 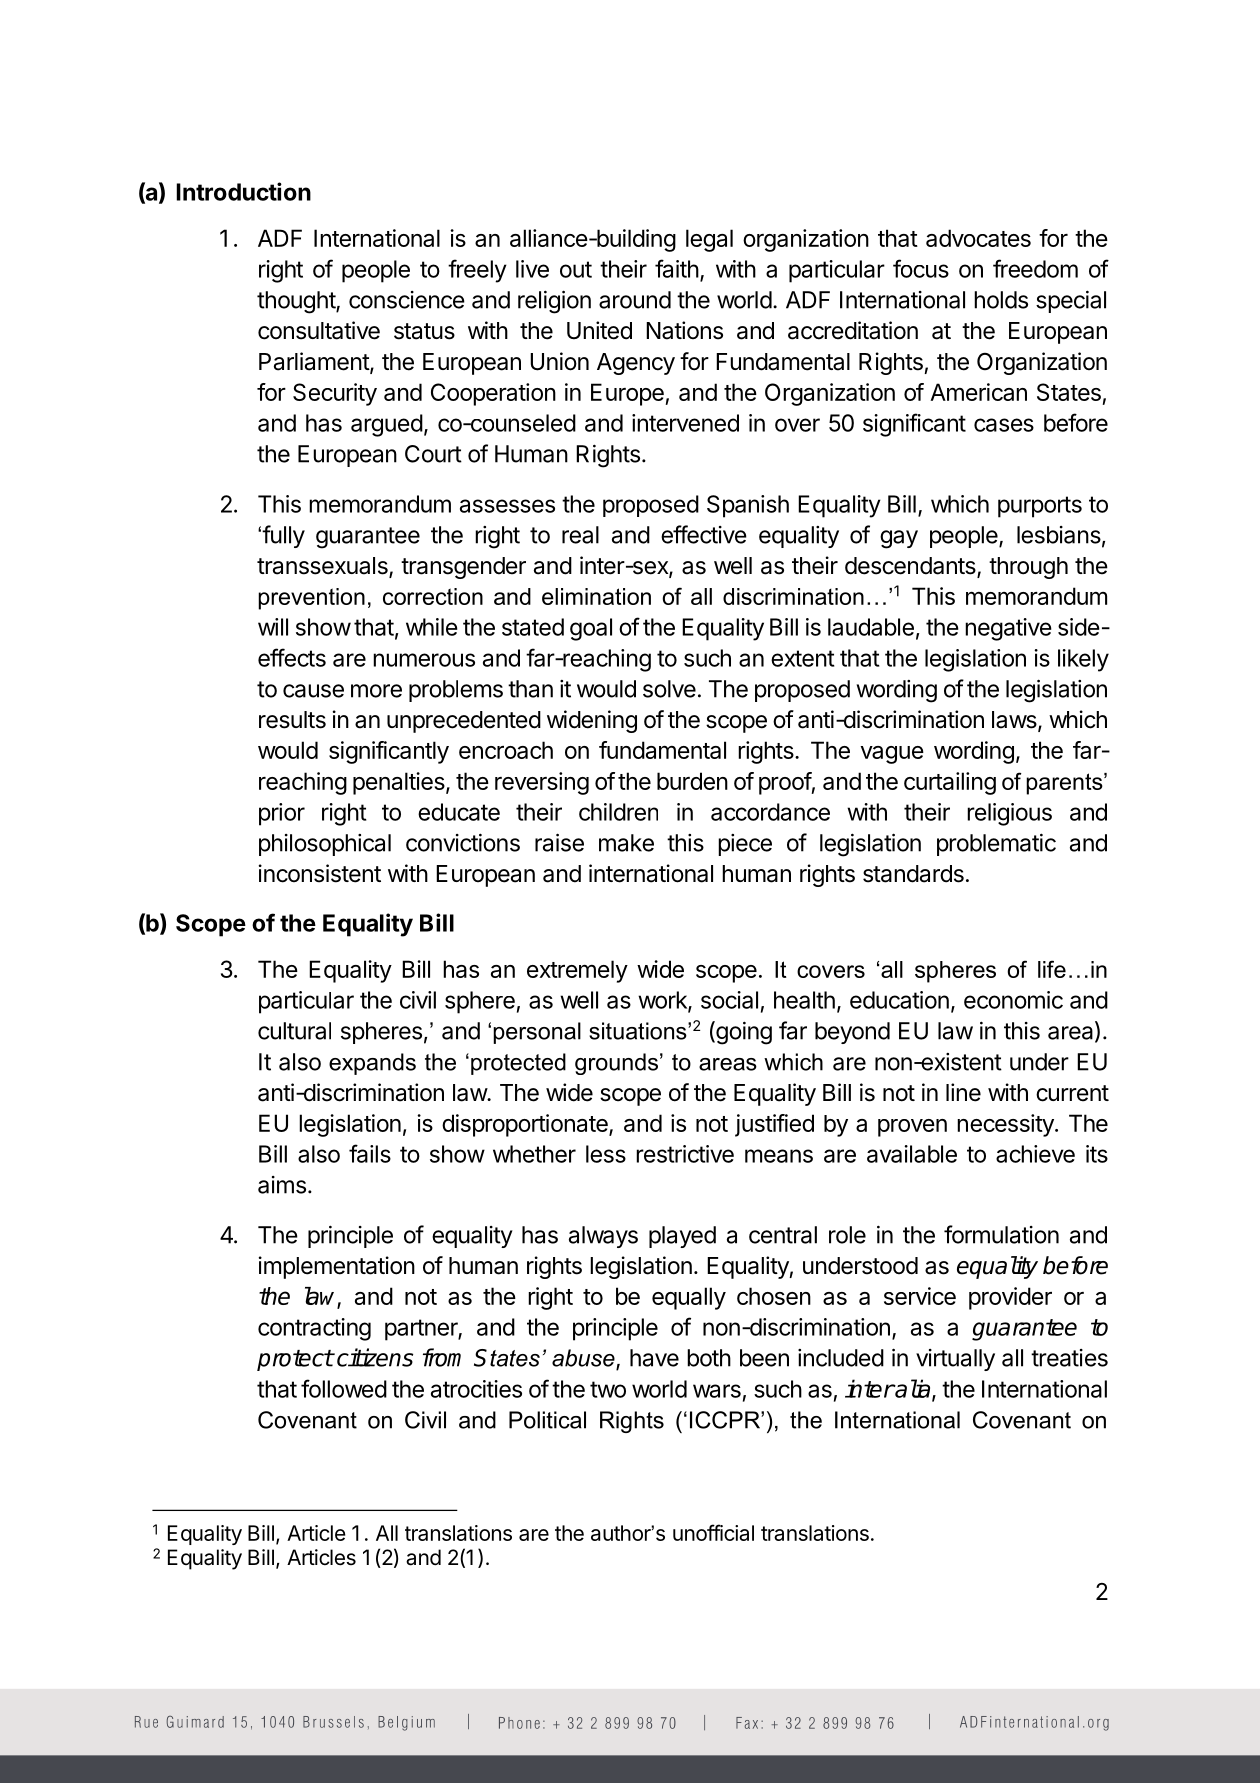 I want to click on line, so click(x=963, y=1092).
